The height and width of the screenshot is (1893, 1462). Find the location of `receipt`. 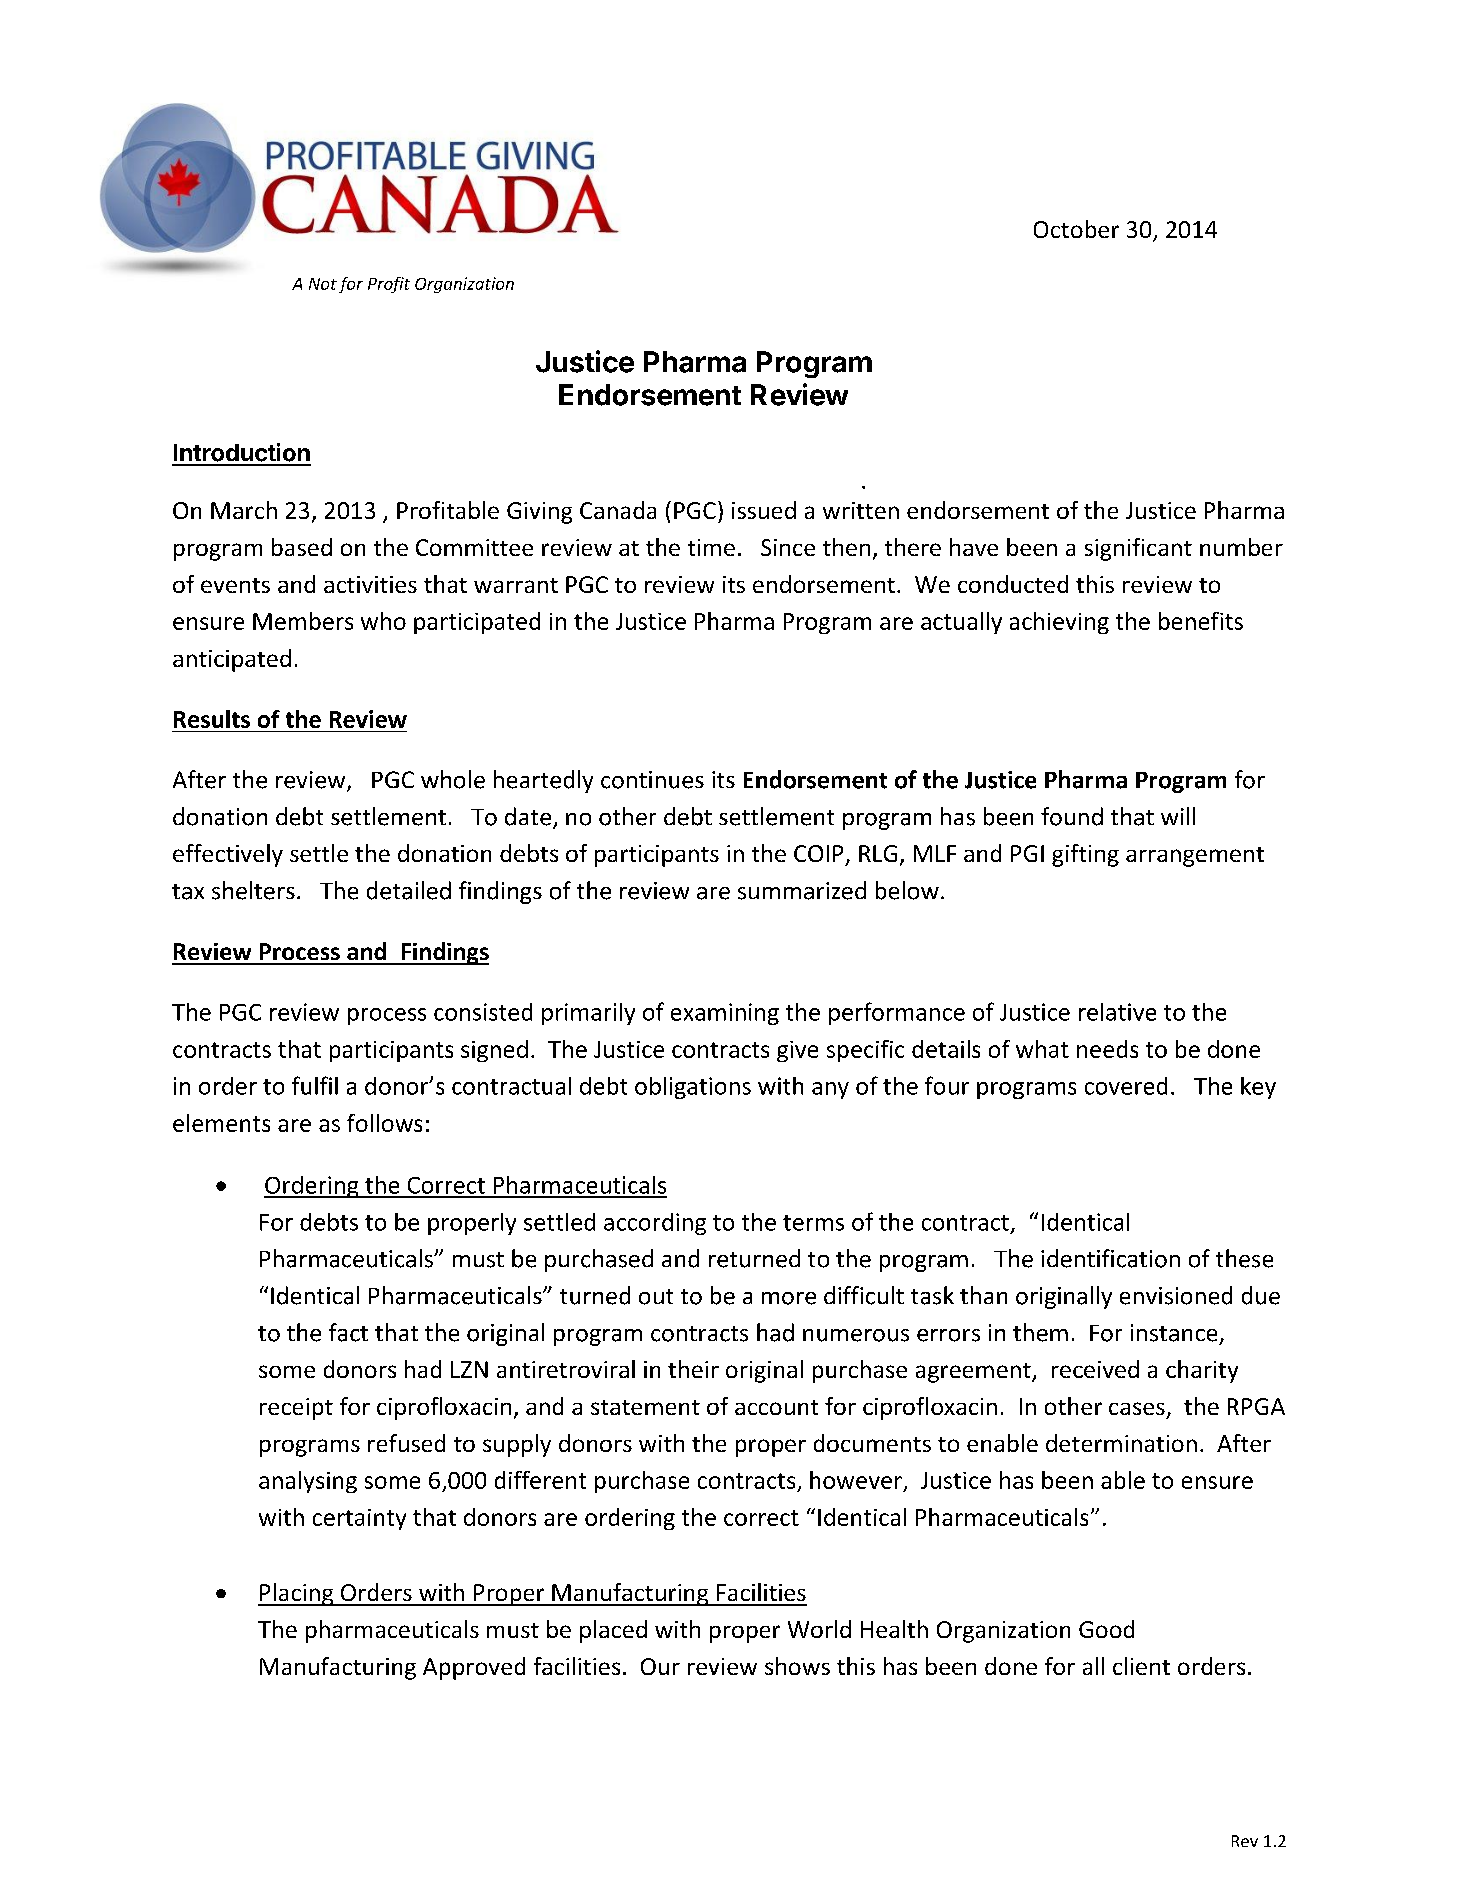

receipt is located at coordinates (296, 1409).
